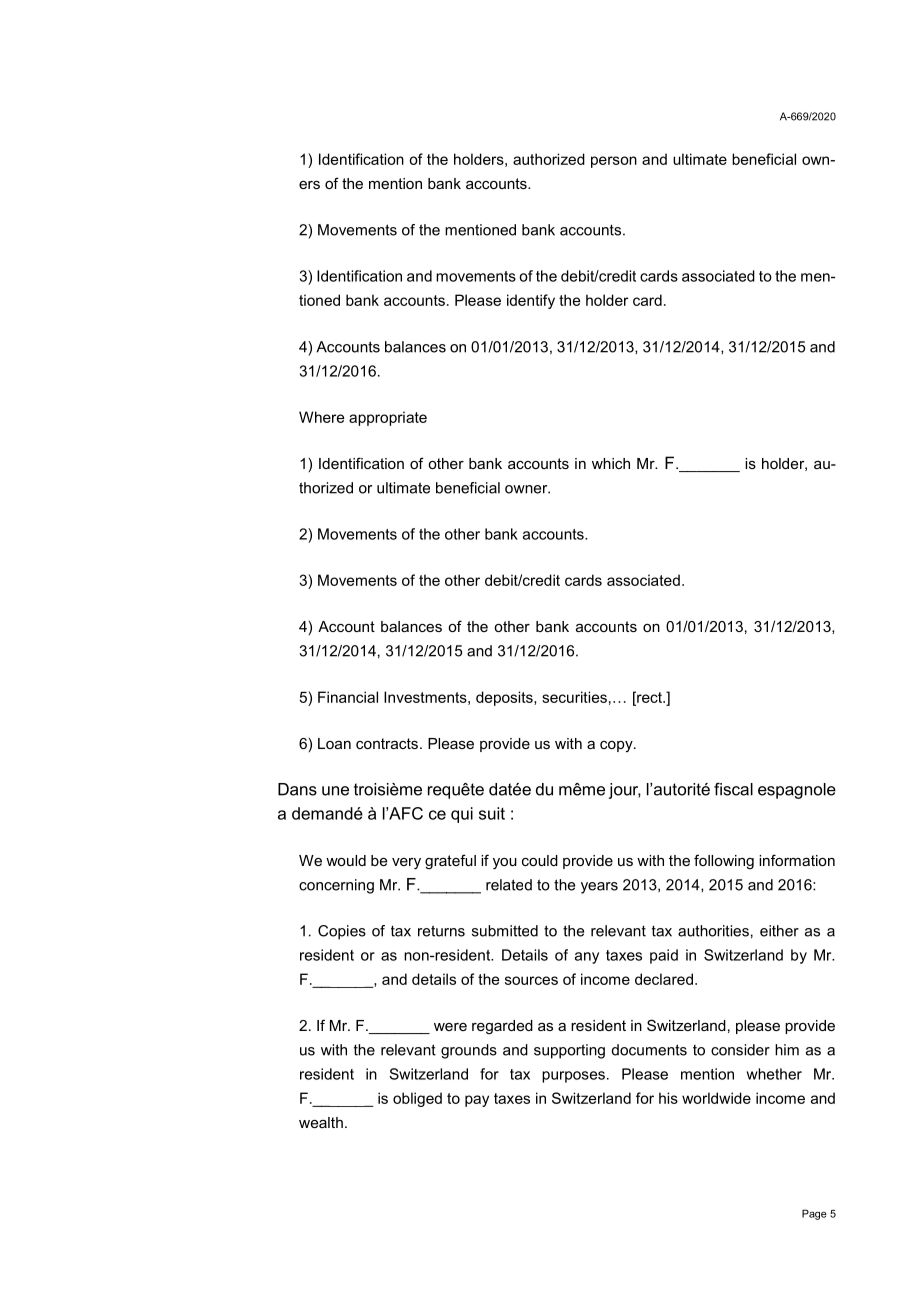 Image resolution: width=924 pixels, height=1308 pixels. I want to click on either, so click(779, 931).
